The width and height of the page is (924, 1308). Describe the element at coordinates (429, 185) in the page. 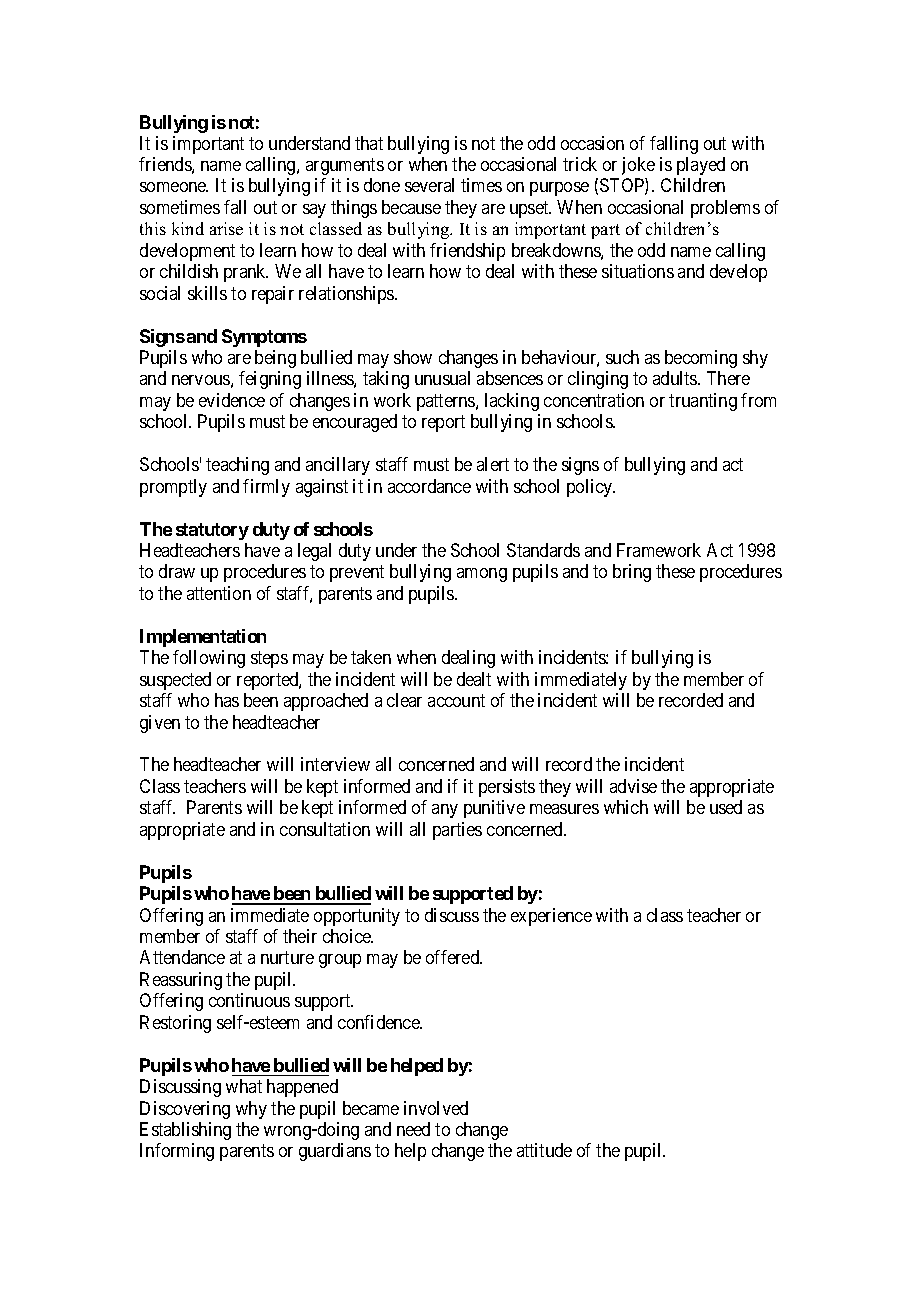

I see `several` at that location.
